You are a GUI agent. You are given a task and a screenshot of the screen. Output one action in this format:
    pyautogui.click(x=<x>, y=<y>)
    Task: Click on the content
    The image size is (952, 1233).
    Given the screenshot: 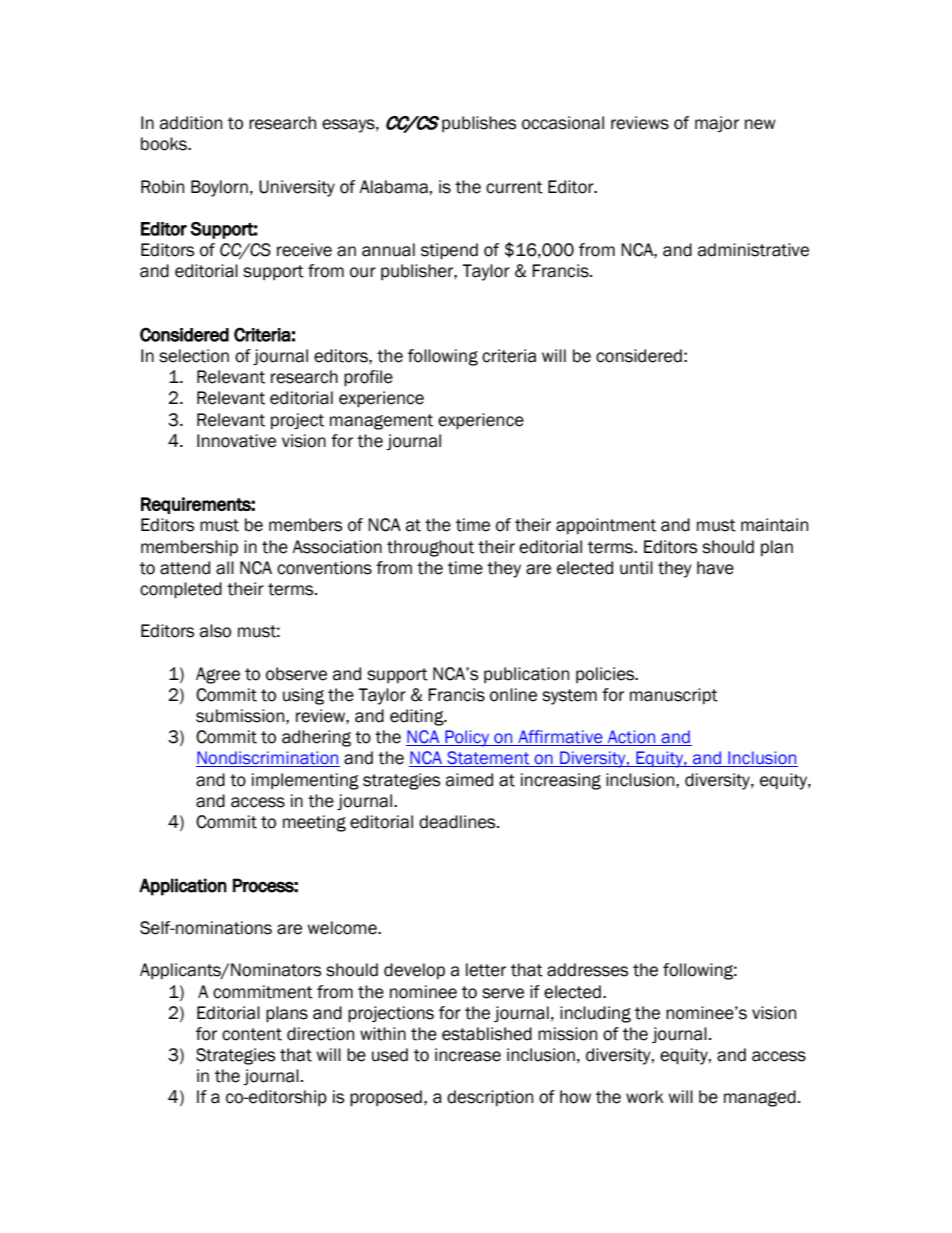 What is the action you would take?
    pyautogui.click(x=252, y=1034)
